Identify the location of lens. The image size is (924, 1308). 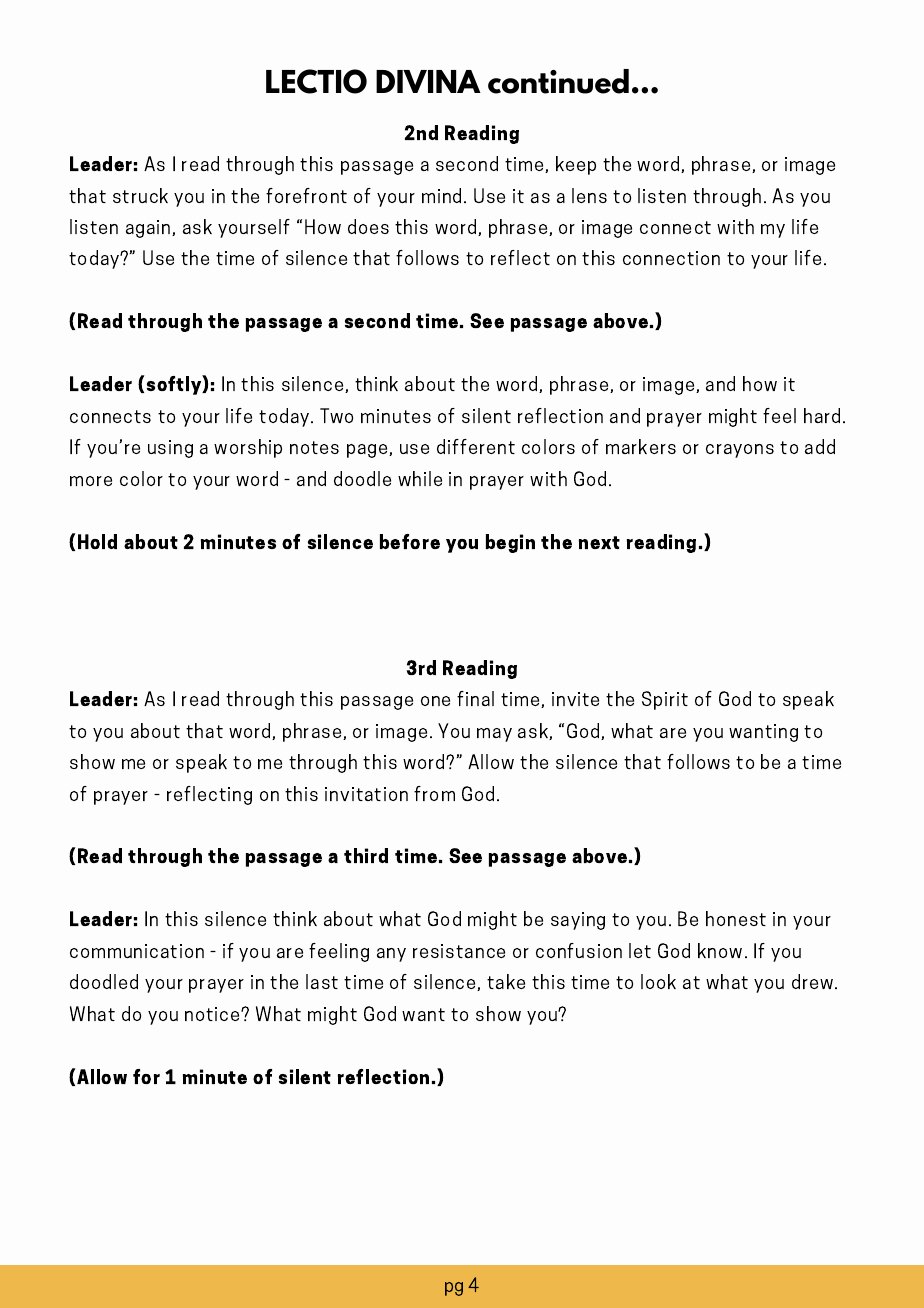
(589, 195).
